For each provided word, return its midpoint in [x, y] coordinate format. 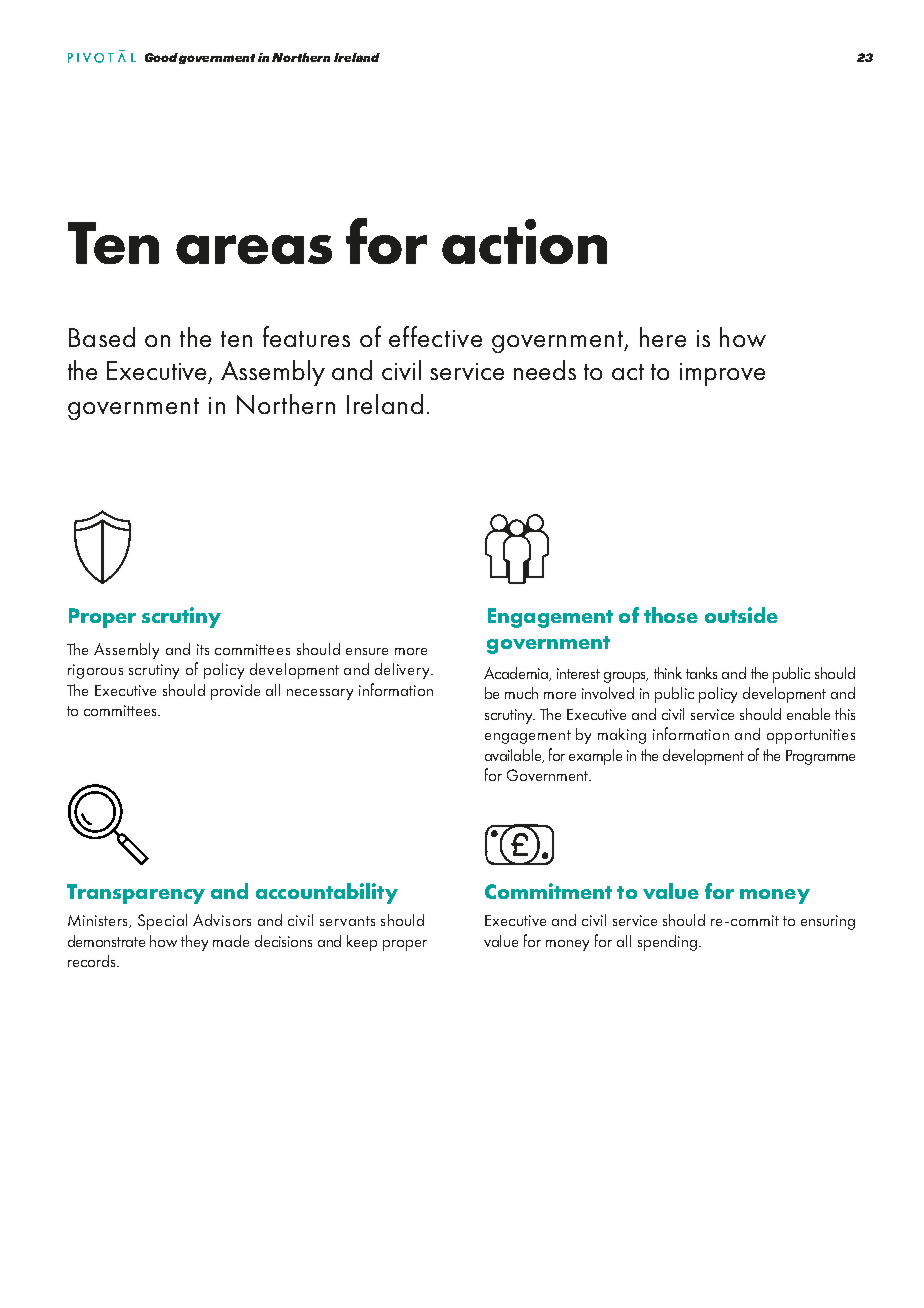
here [663, 337]
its [203, 649]
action [524, 241]
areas [254, 249]
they [194, 943]
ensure [367, 651]
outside [741, 615]
